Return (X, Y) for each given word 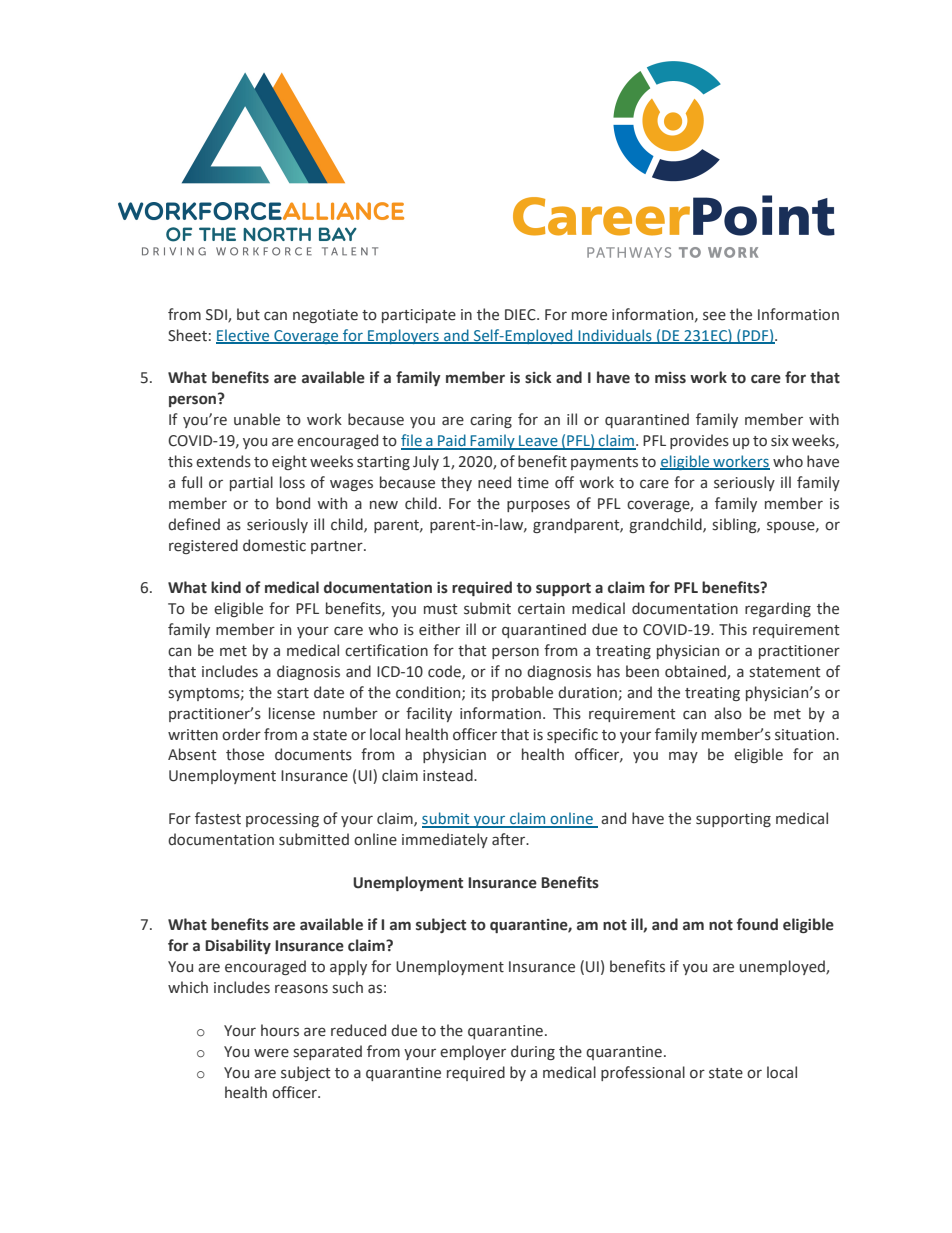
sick (538, 377)
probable (522, 693)
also (728, 713)
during (533, 1052)
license (292, 713)
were (271, 1053)
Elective (244, 336)
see (714, 316)
